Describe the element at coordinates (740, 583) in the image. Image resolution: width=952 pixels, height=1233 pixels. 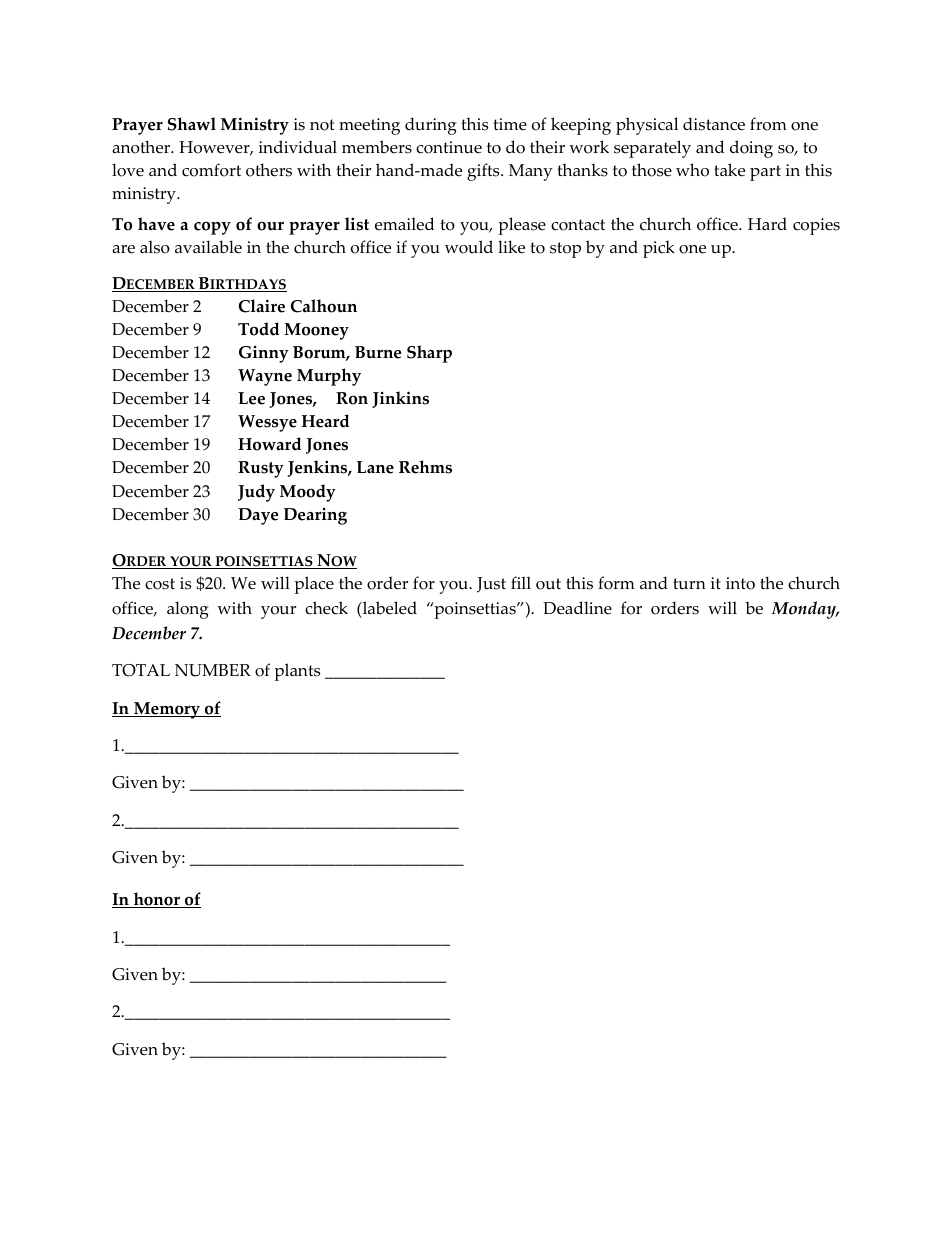
I see `into` at that location.
